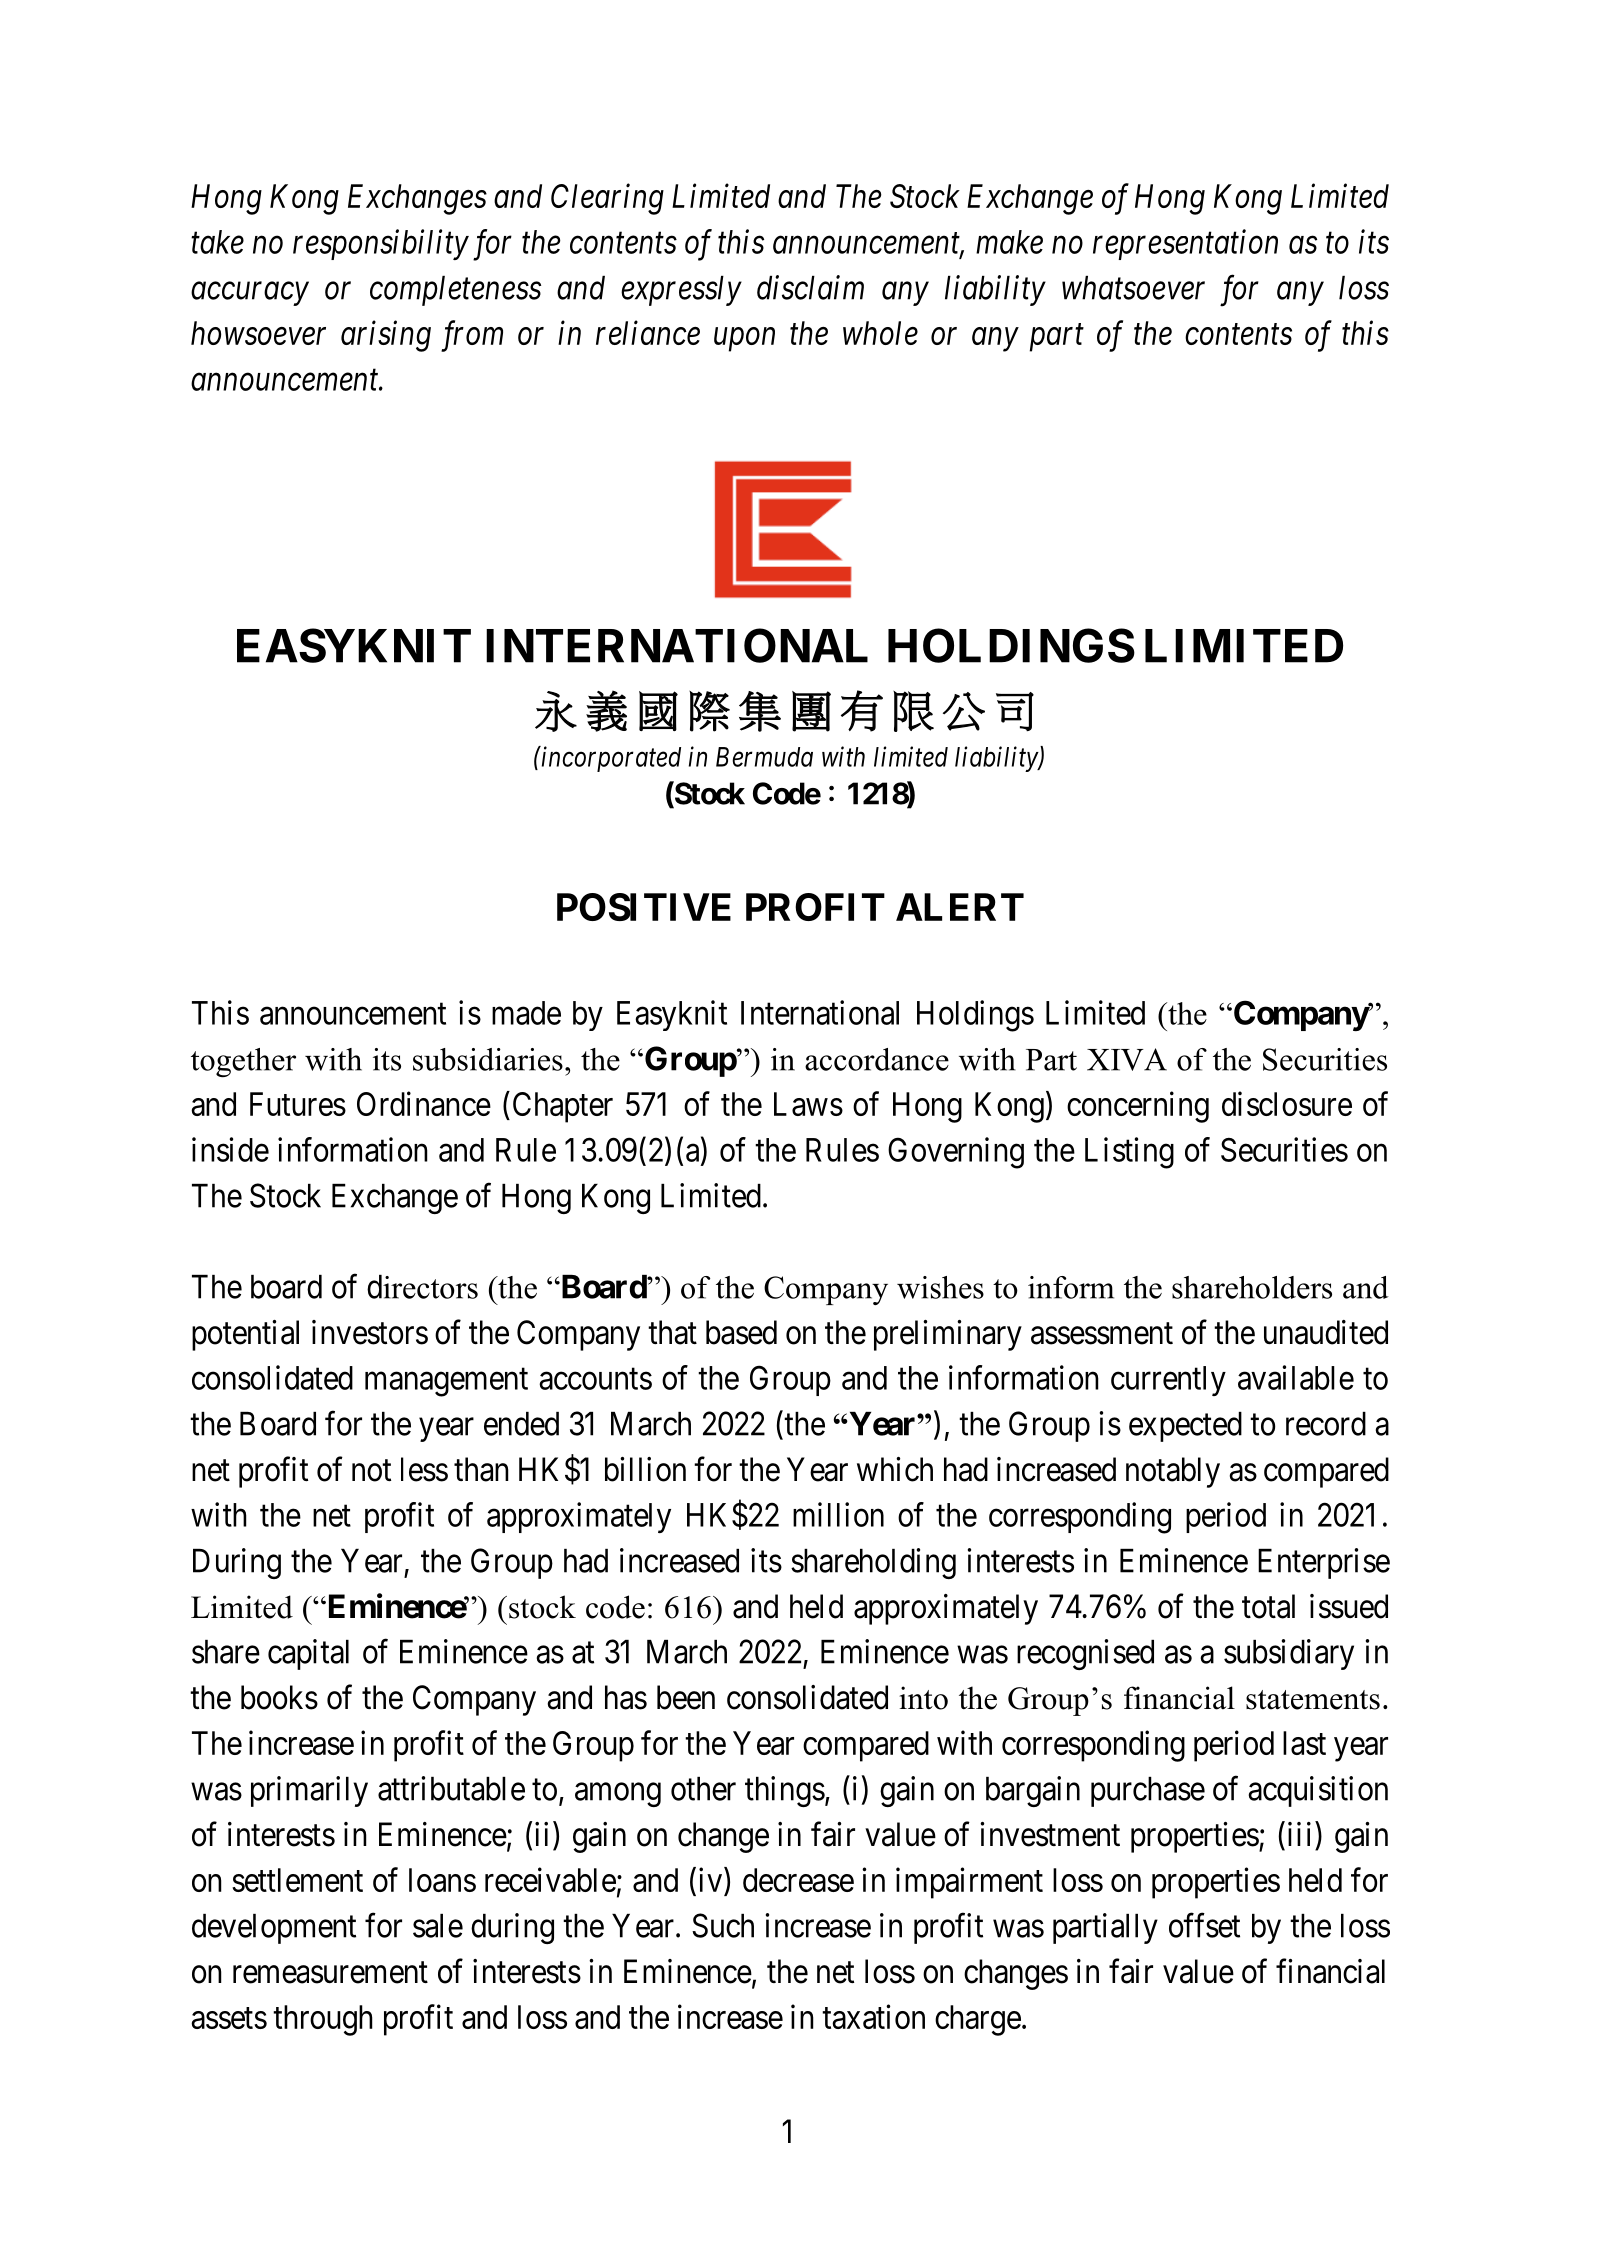 This document has width=1598, height=2260. Describe the element at coordinates (1204, 1925) in the document. I see `offset` at that location.
